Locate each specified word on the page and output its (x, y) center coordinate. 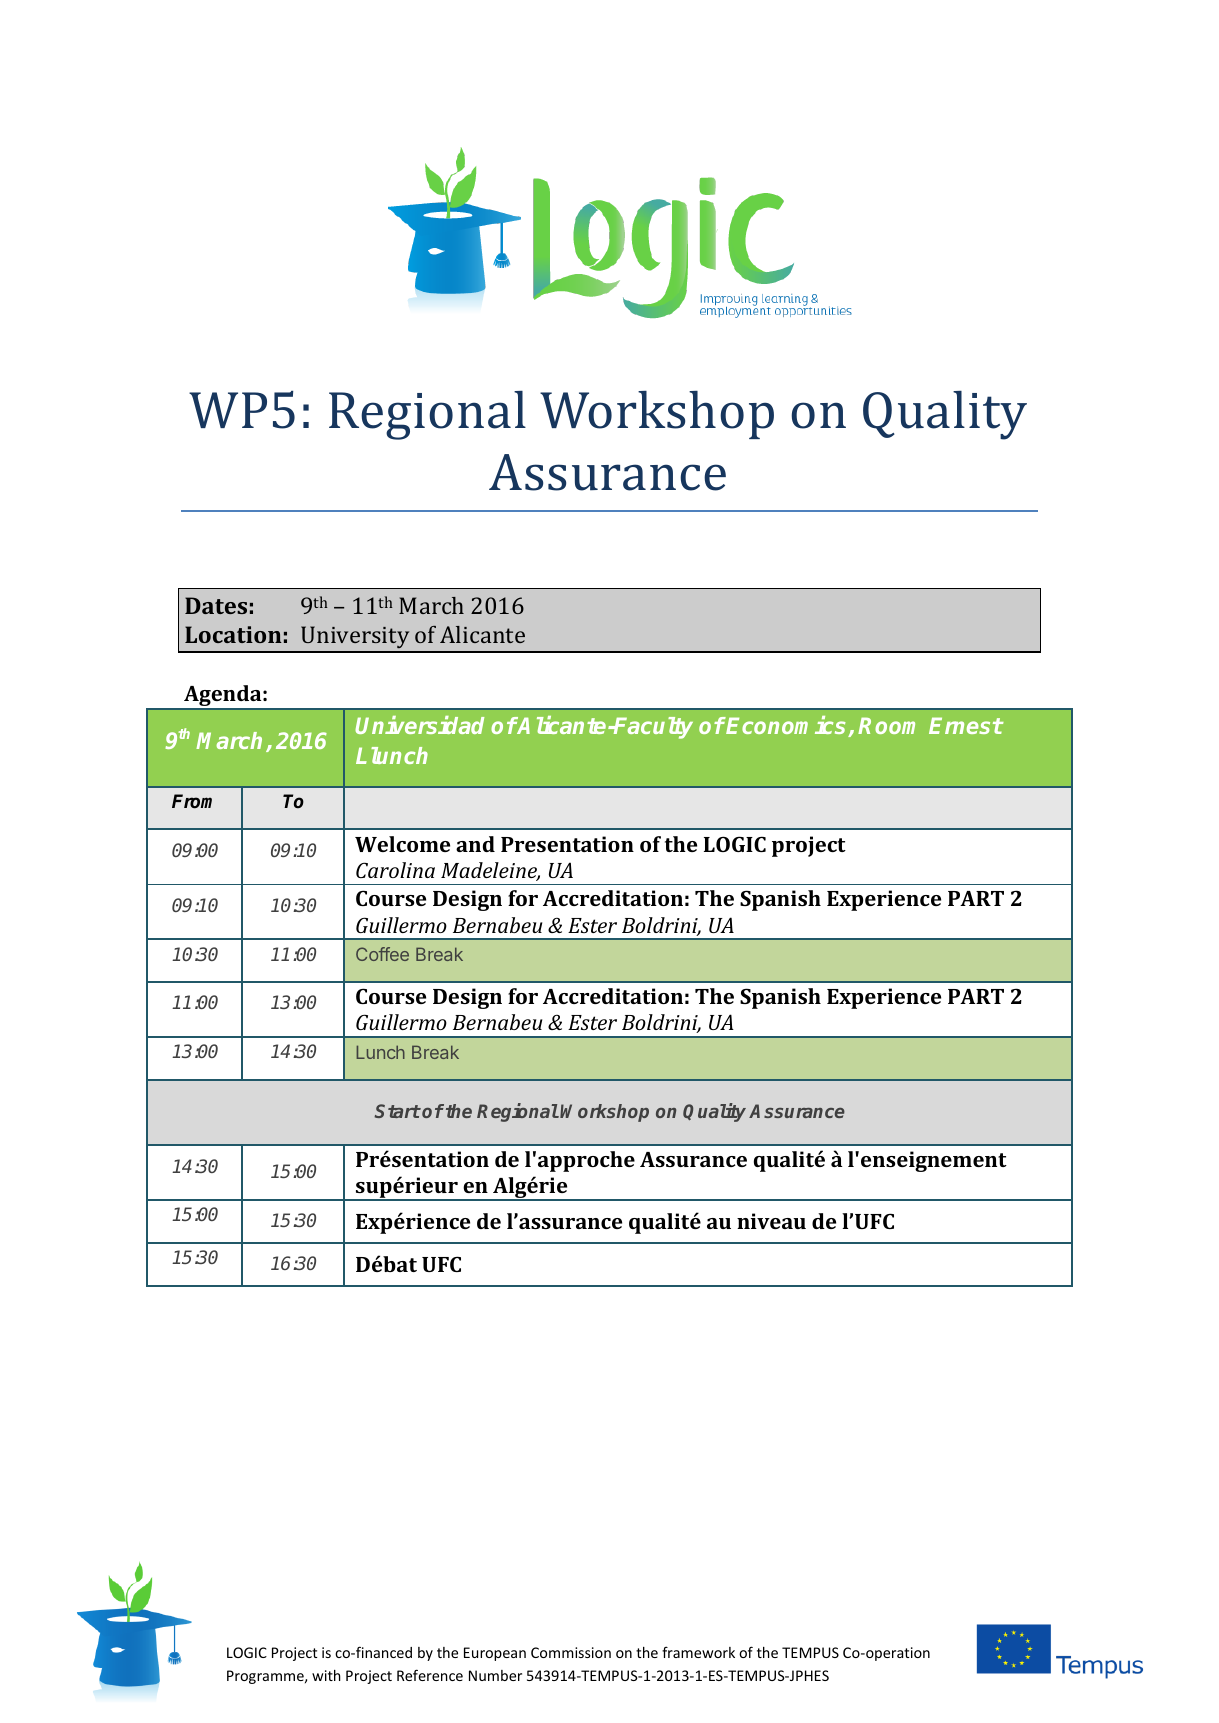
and (475, 844)
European (495, 1654)
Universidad (419, 725)
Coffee (382, 954)
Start (398, 1111)
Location (233, 634)
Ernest (966, 725)
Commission (571, 1652)
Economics (787, 726)
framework (698, 1652)
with (326, 1675)
